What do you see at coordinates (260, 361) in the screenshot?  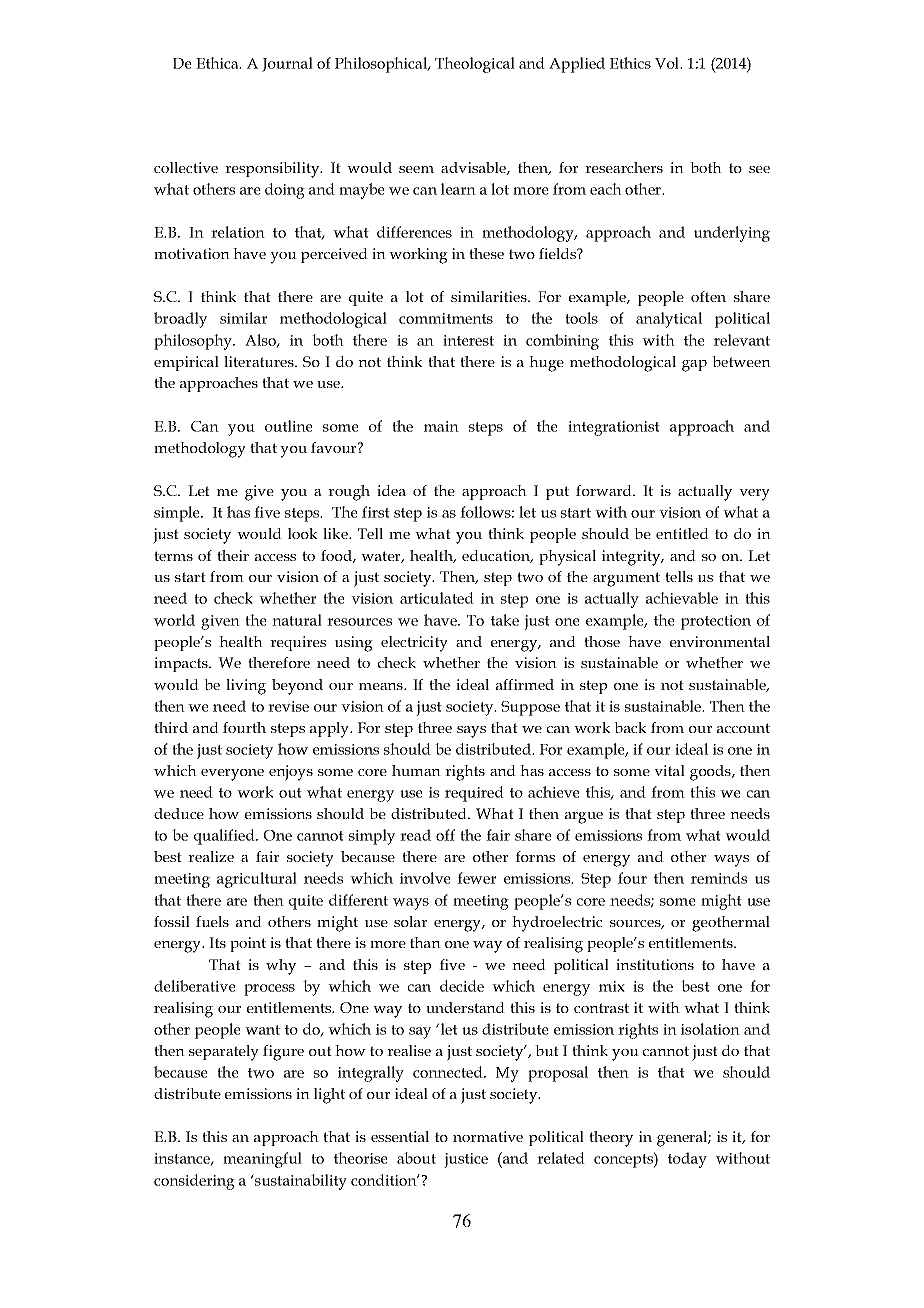 I see `literatures` at bounding box center [260, 361].
